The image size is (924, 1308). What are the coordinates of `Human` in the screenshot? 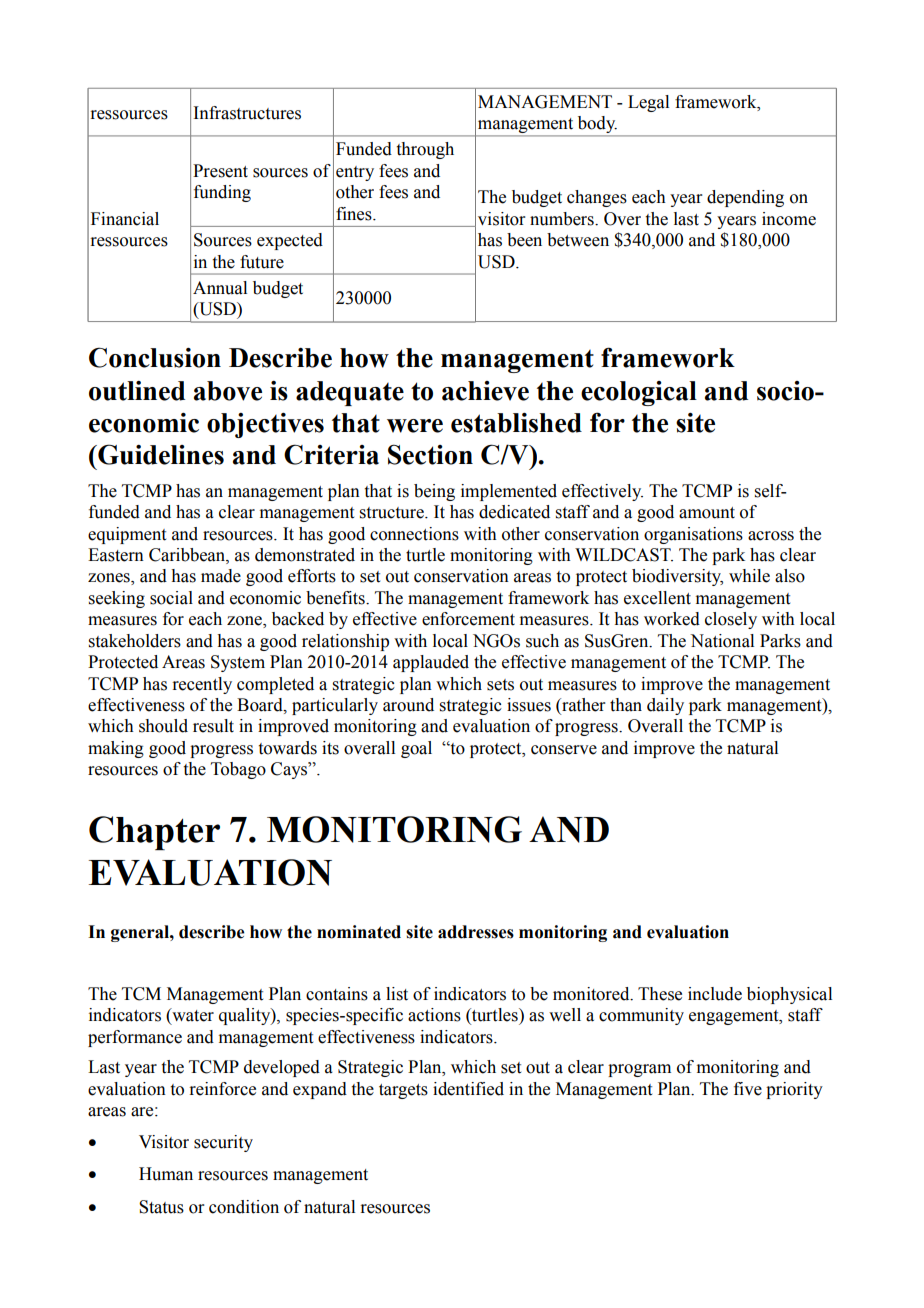 It's located at (166, 1174).
